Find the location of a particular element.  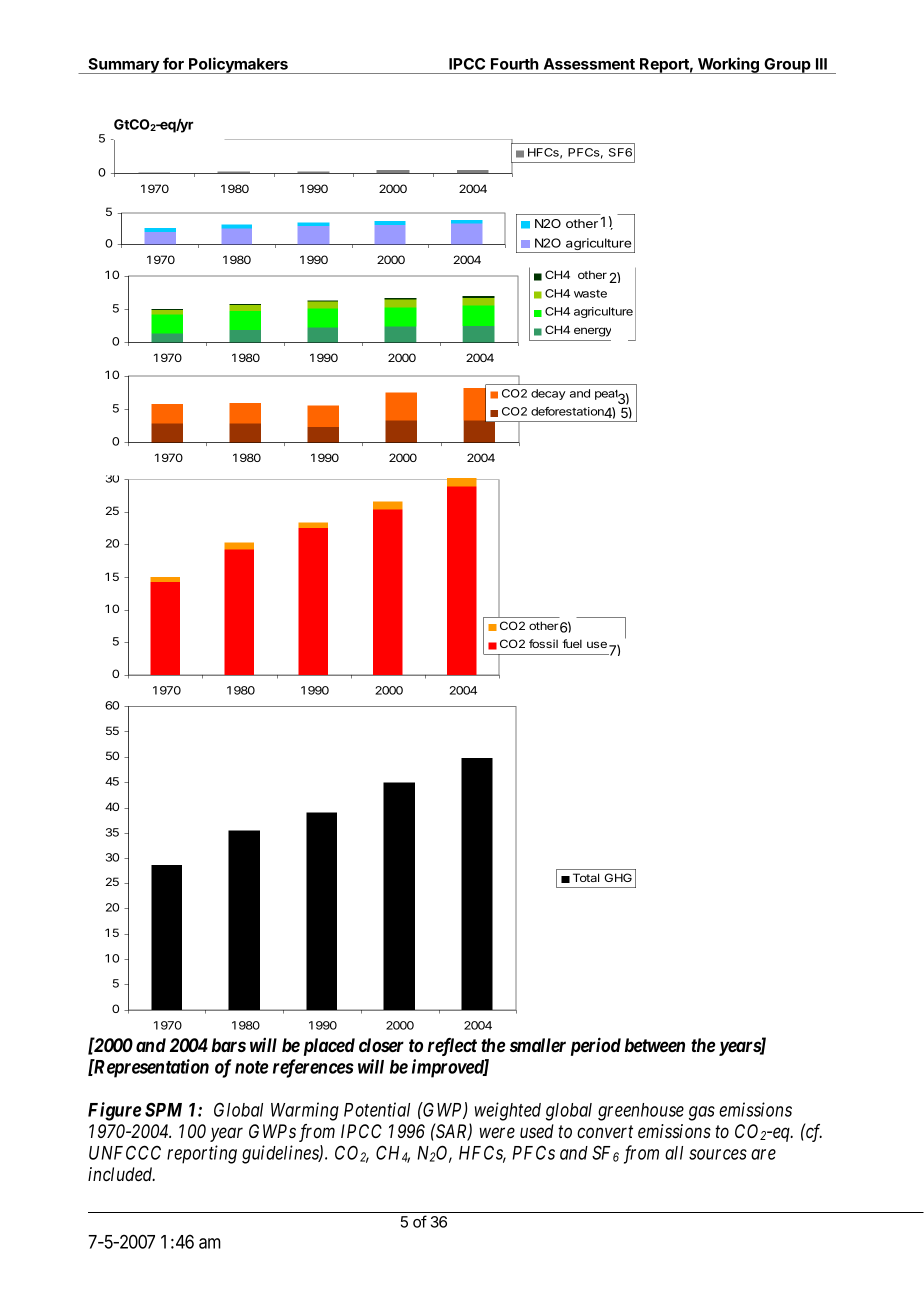

were is located at coordinates (497, 1132).
